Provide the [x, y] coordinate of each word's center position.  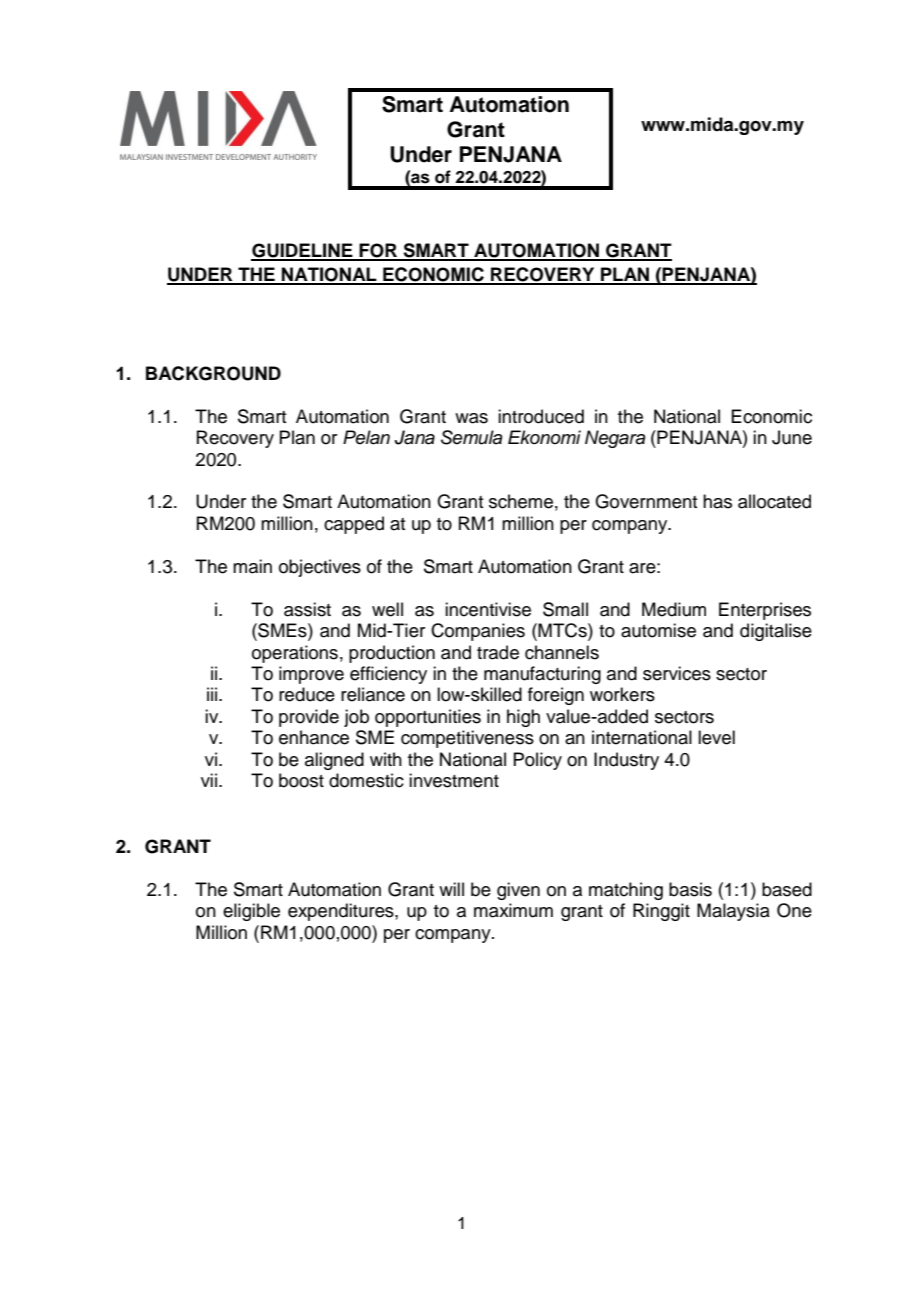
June [792, 437]
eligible [251, 912]
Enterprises [765, 611]
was [471, 418]
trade [498, 652]
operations [295, 654]
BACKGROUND [213, 373]
